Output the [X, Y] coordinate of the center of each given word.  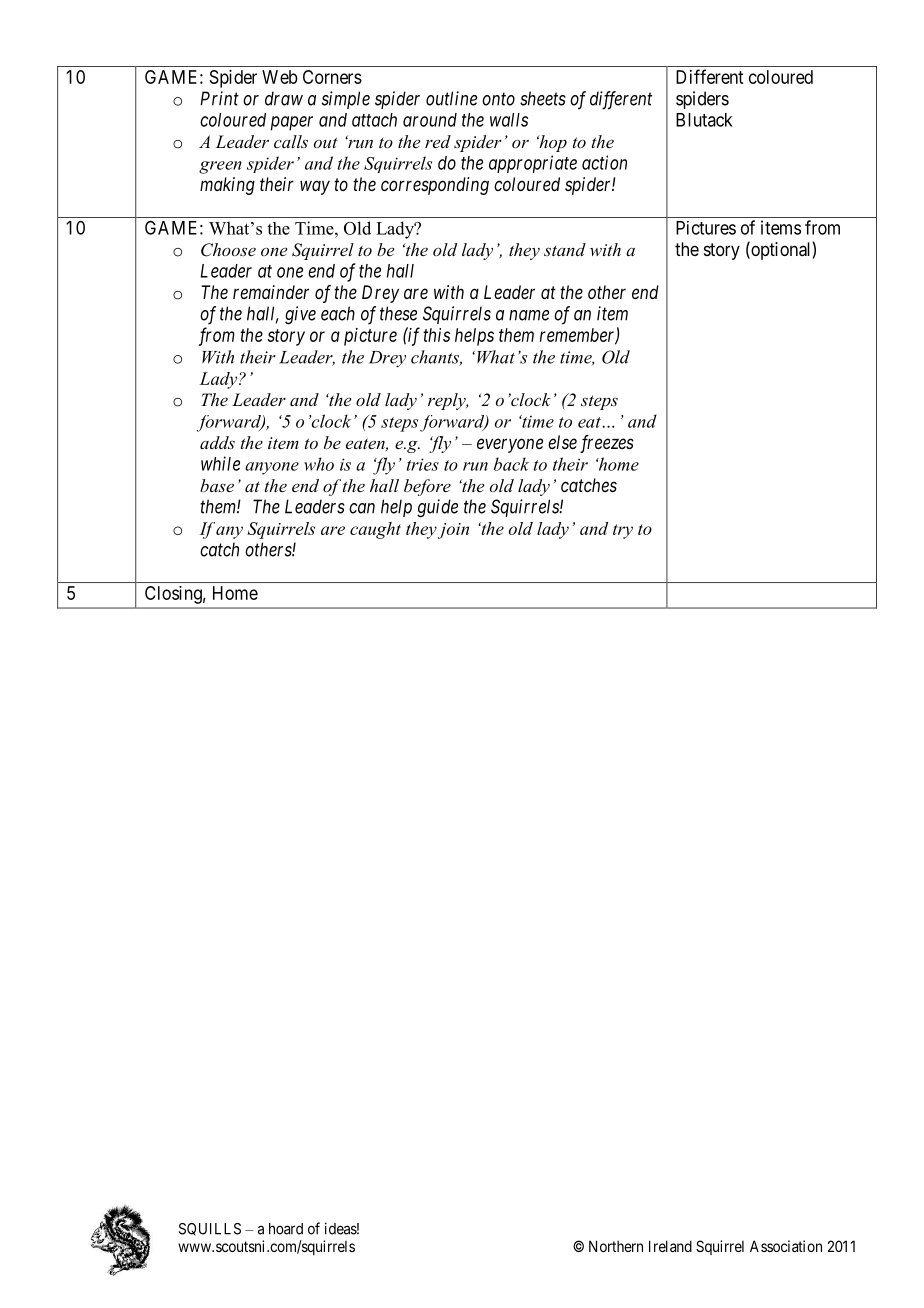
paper [292, 123]
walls [509, 120]
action [604, 162]
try [623, 531]
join [453, 531]
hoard [286, 1229]
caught [375, 530]
